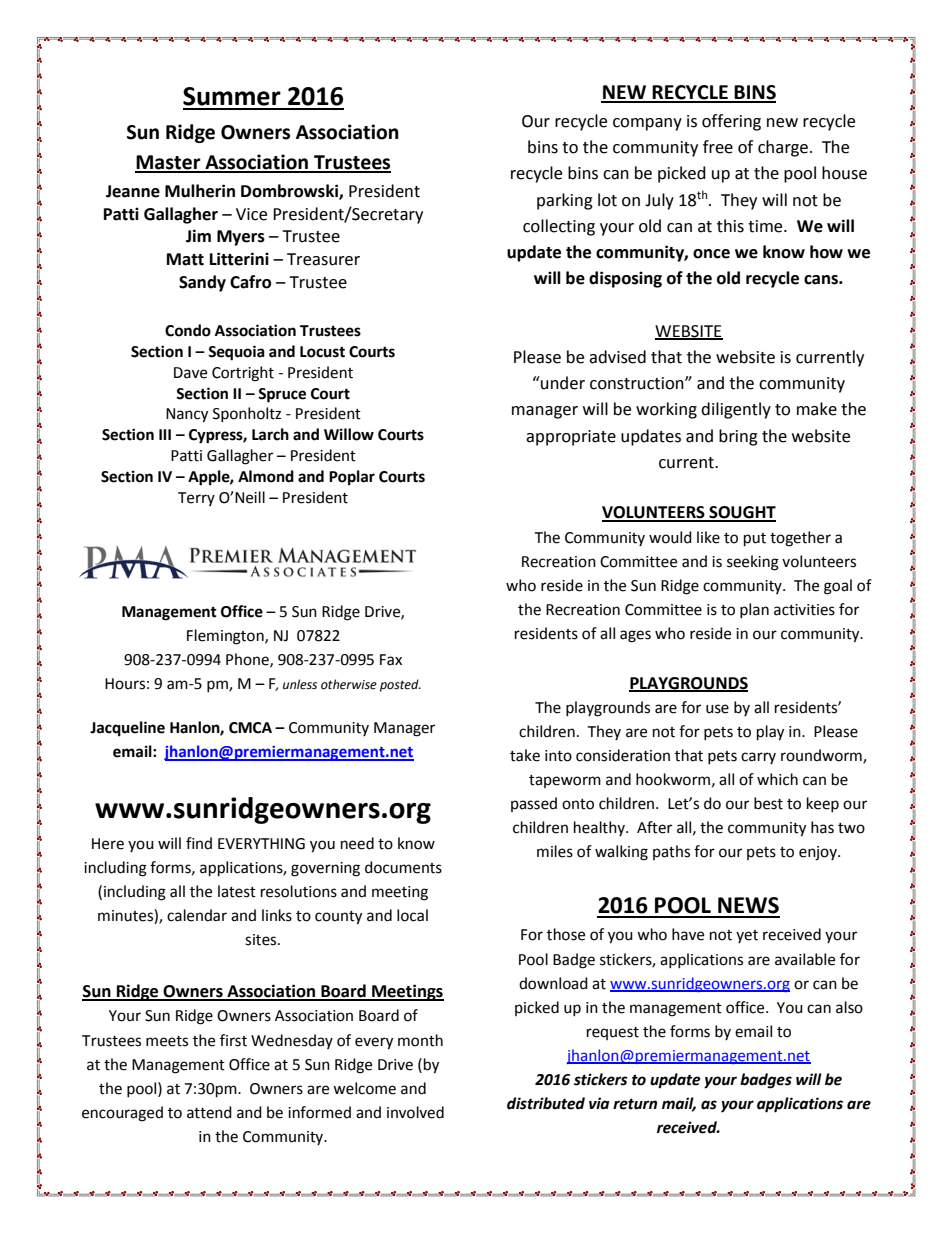 The image size is (952, 1233). Describe the element at coordinates (736, 410) in the screenshot. I see `diligently` at that location.
